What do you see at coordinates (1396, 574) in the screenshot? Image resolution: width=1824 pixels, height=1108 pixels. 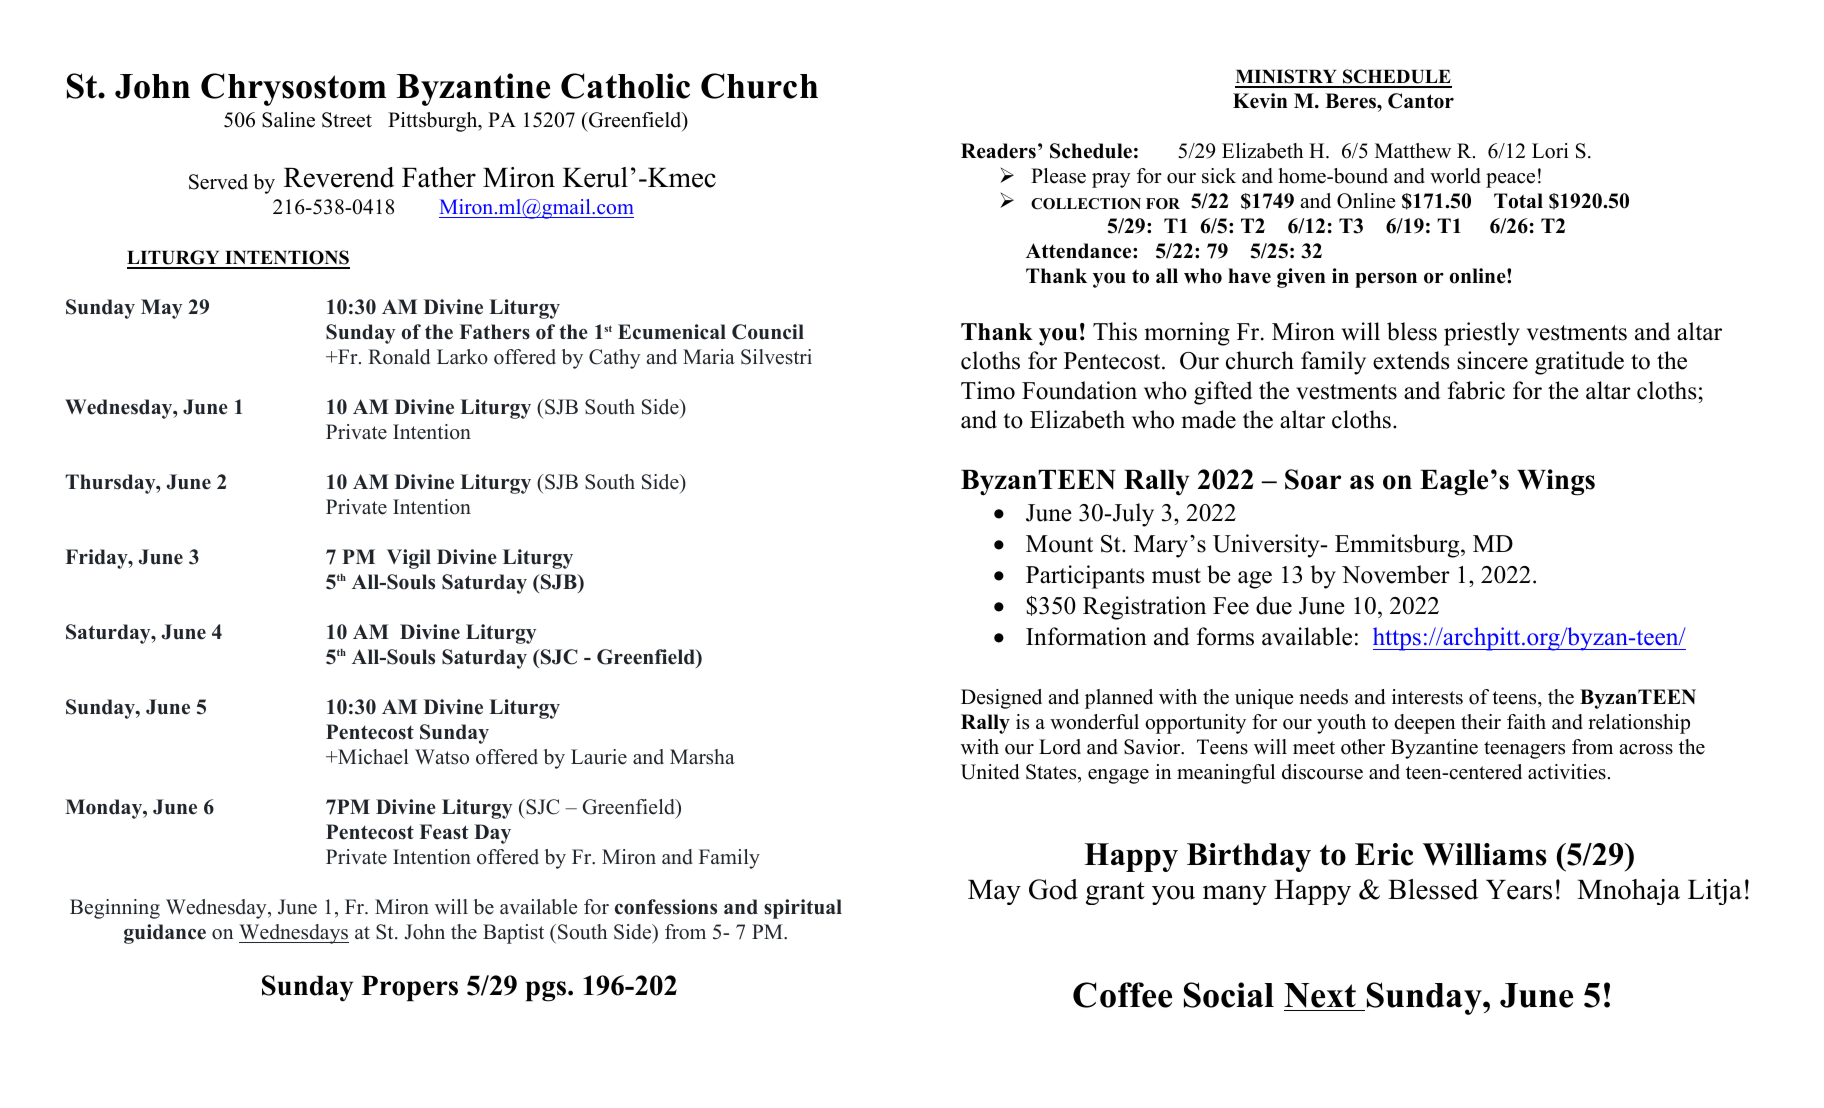 I see `November` at bounding box center [1396, 574].
